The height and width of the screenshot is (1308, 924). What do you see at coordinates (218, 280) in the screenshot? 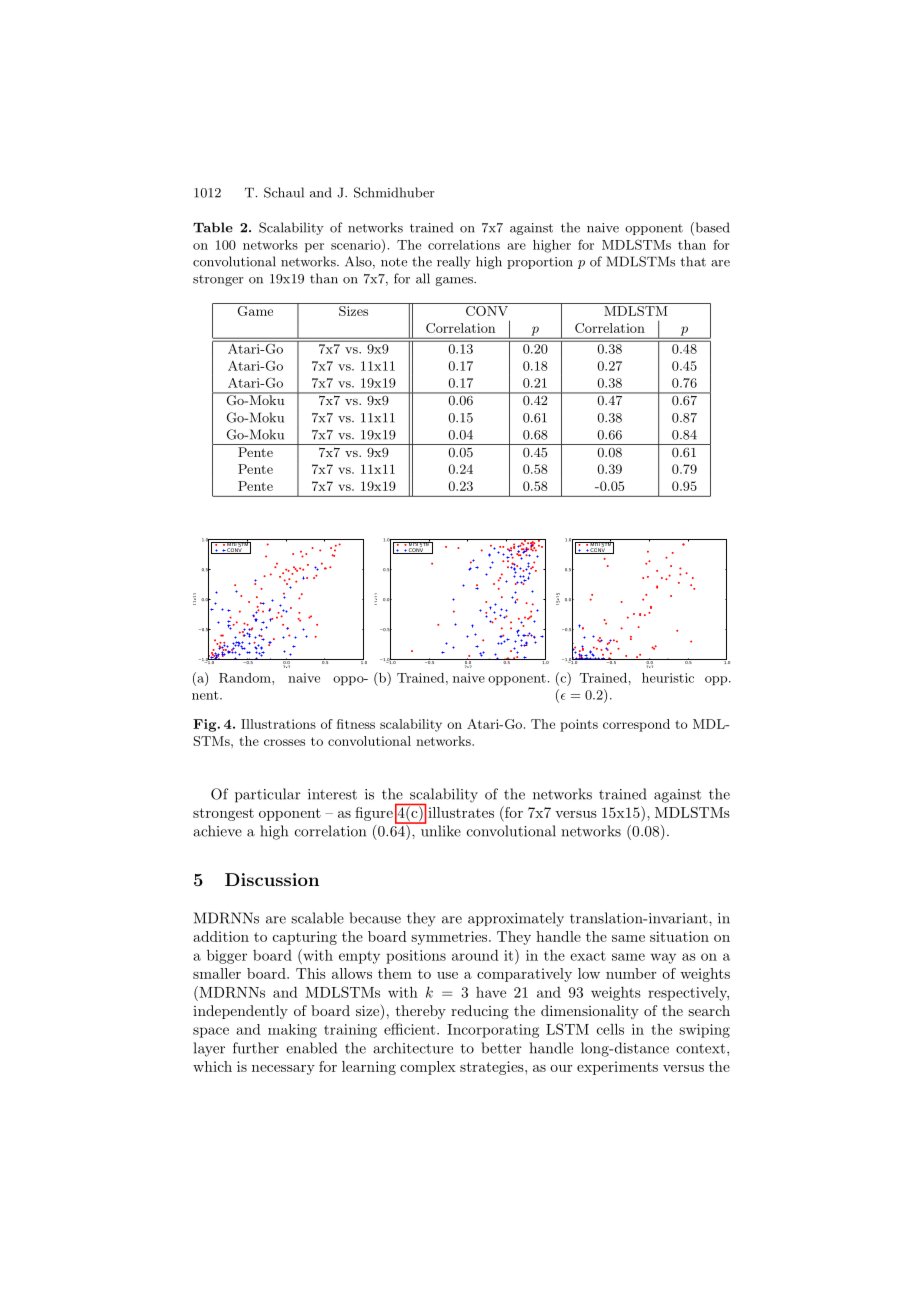
I see `stronger` at bounding box center [218, 280].
